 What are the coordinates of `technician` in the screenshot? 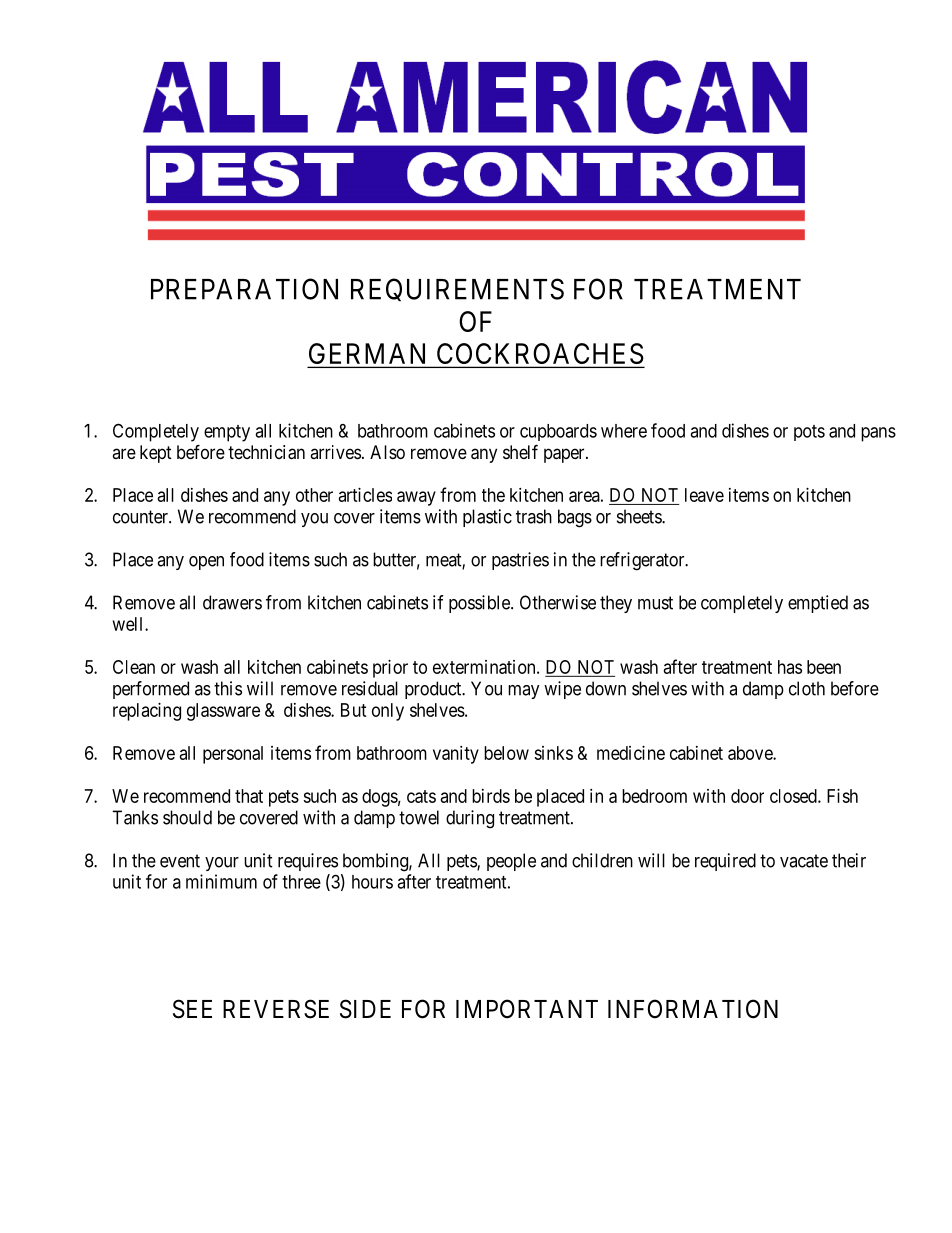 It's located at (266, 452).
